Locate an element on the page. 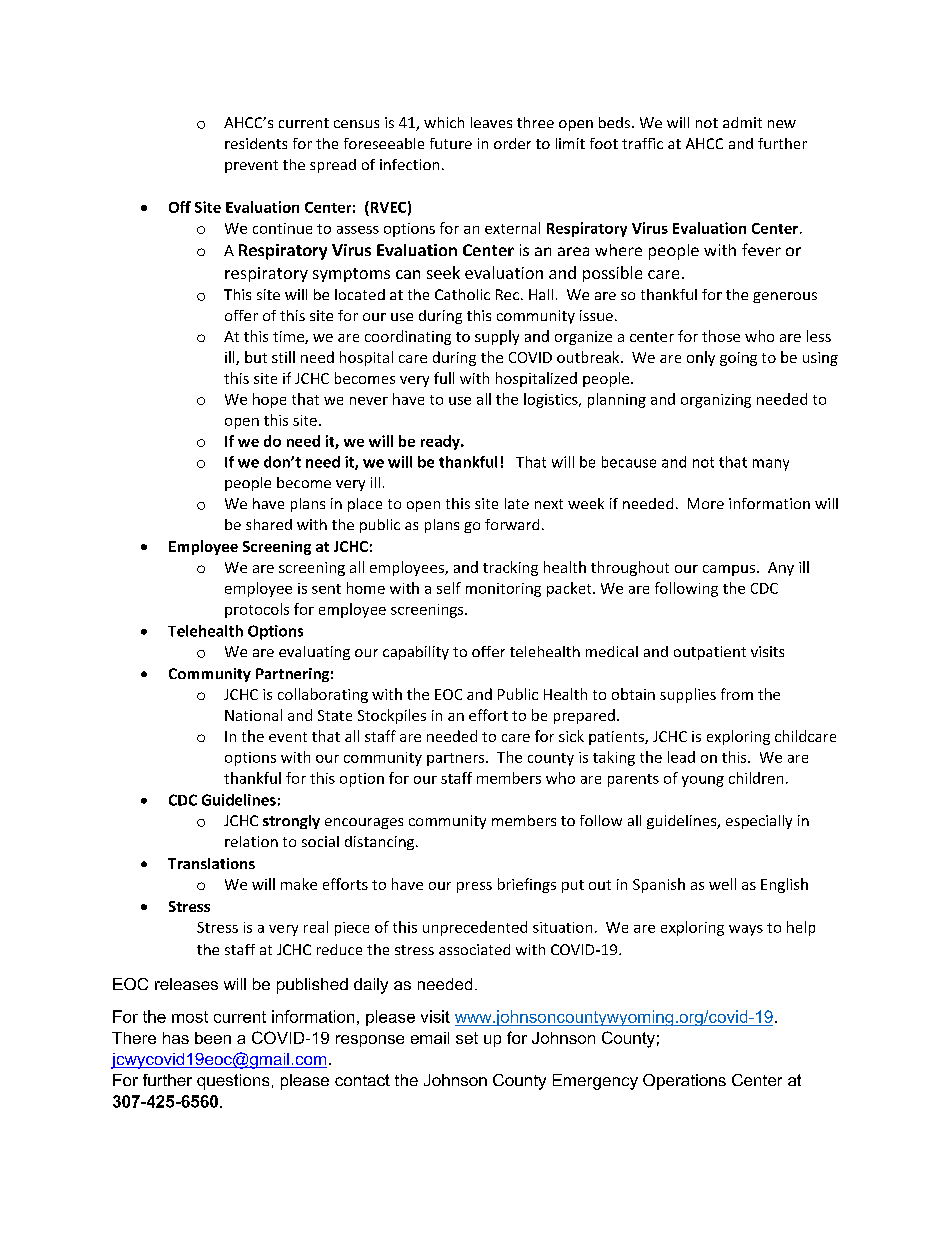 The width and height of the image is (952, 1233). residents is located at coordinates (256, 143).
